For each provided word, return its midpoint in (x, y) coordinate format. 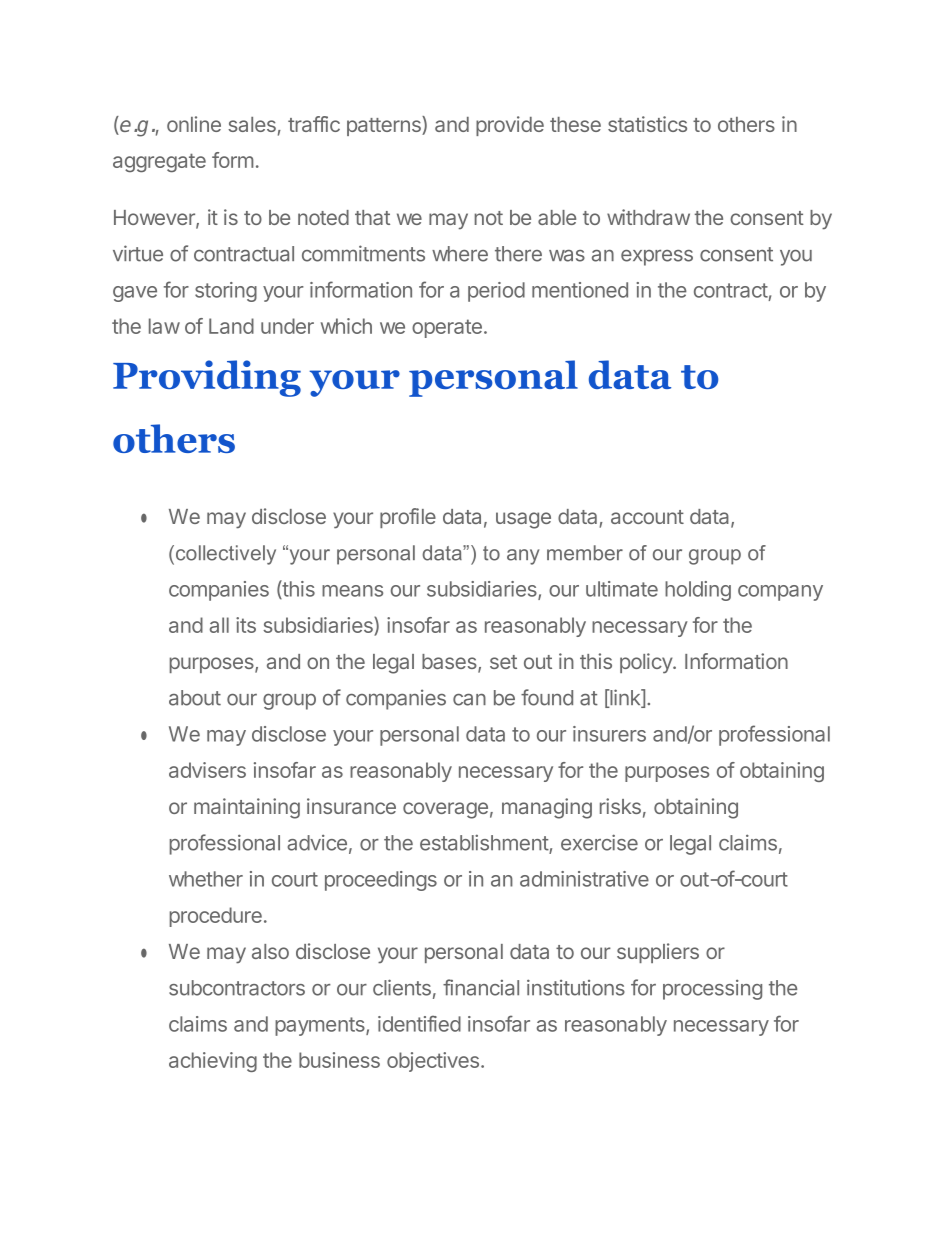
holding (698, 591)
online (194, 124)
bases (450, 663)
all (219, 625)
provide (510, 126)
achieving (213, 1062)
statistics (647, 124)
